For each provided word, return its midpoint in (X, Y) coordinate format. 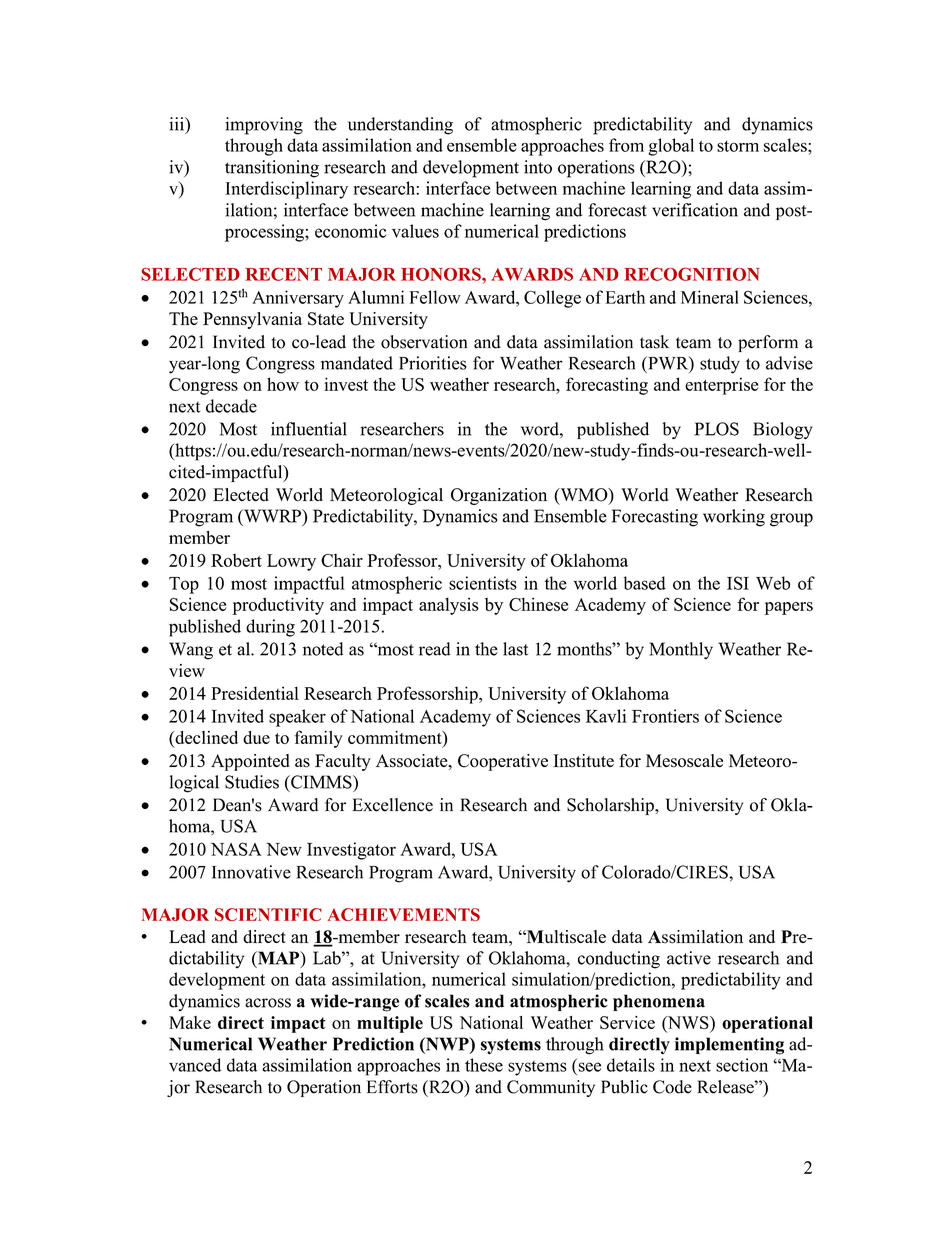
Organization (499, 496)
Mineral (710, 297)
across (268, 1003)
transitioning (272, 169)
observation (424, 342)
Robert (236, 560)
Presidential (255, 693)
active (689, 958)
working (734, 518)
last (515, 649)
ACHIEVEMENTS (404, 914)
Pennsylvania (252, 320)
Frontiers (665, 716)
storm (738, 146)
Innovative (251, 872)
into (538, 167)
